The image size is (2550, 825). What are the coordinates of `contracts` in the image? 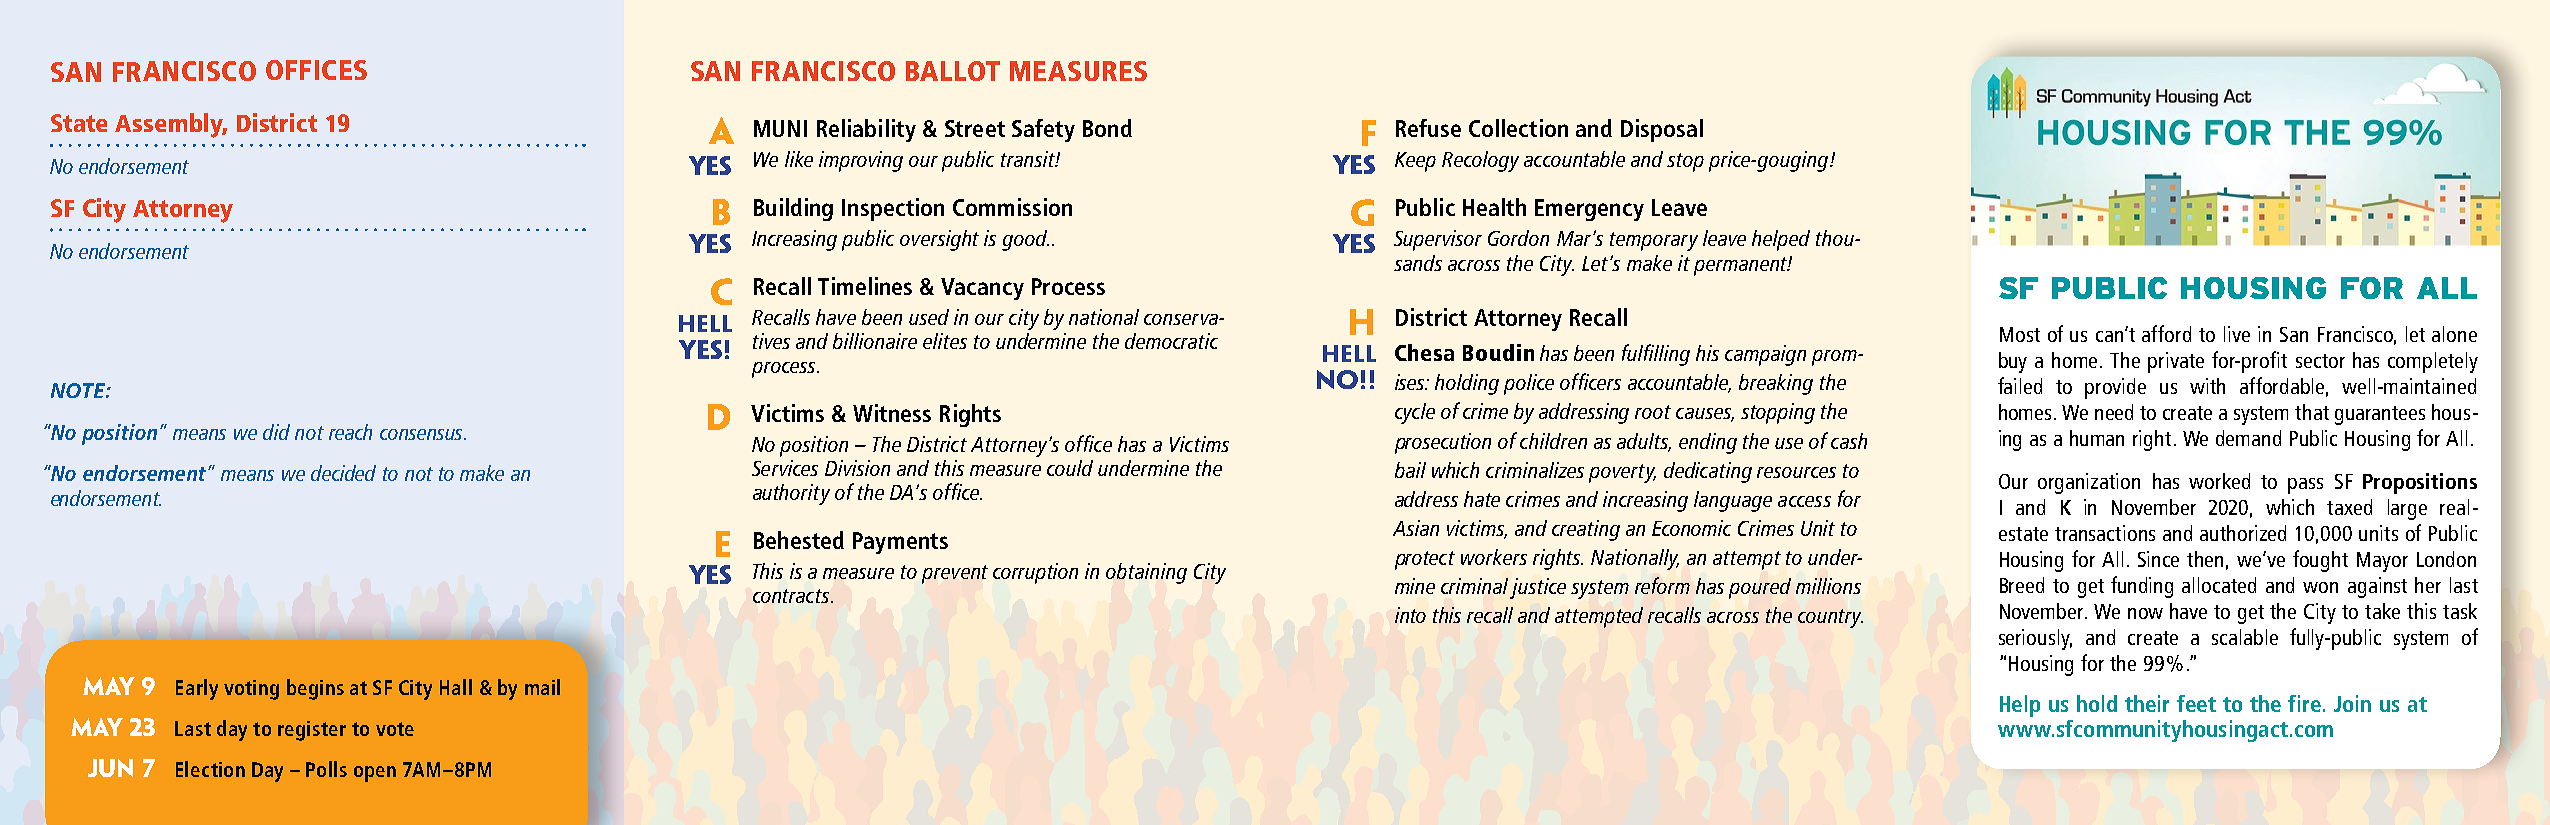 It's located at (792, 596).
